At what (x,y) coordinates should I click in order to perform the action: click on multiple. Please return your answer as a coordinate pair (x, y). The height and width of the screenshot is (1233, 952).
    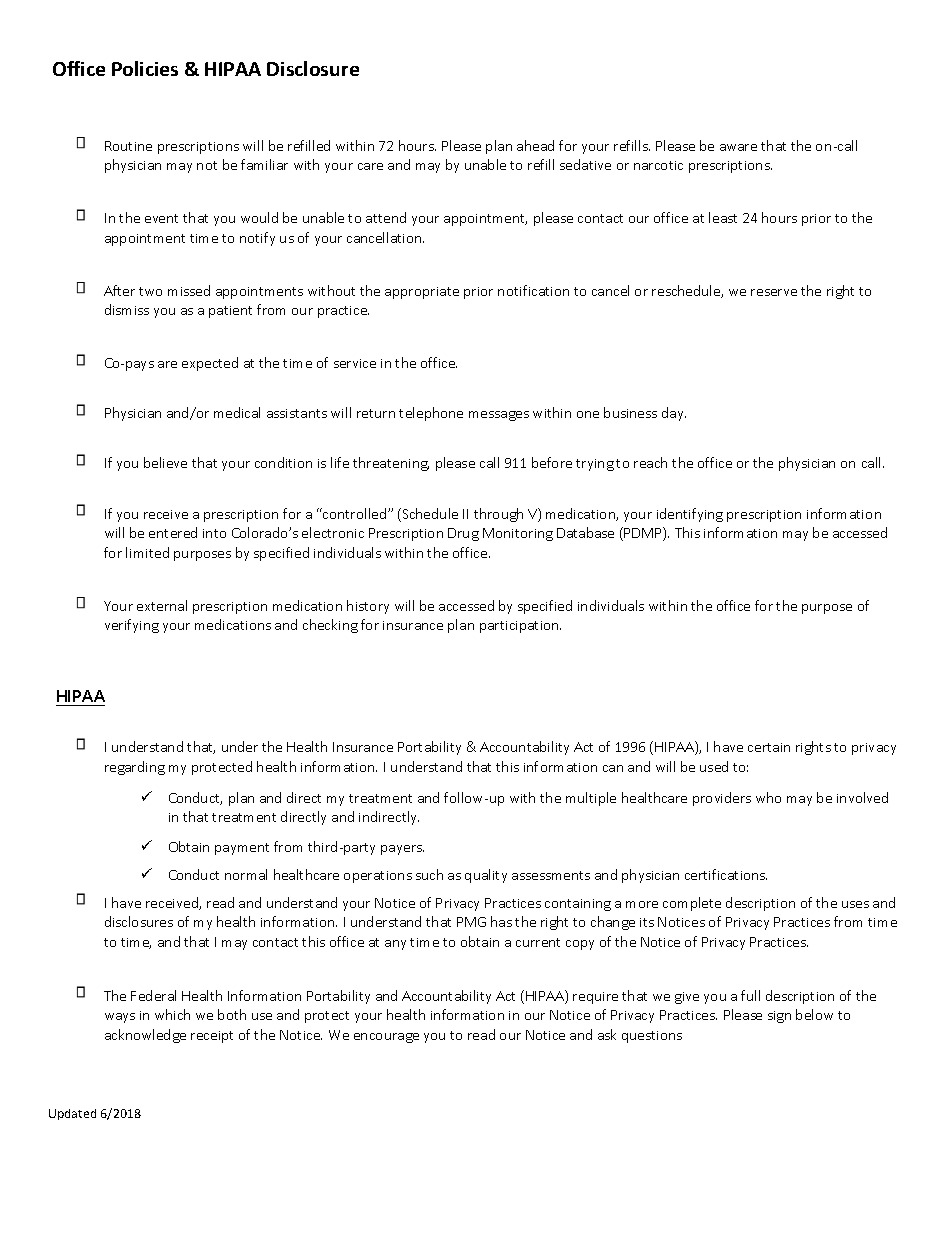
    Looking at the image, I should click on (591, 799).
